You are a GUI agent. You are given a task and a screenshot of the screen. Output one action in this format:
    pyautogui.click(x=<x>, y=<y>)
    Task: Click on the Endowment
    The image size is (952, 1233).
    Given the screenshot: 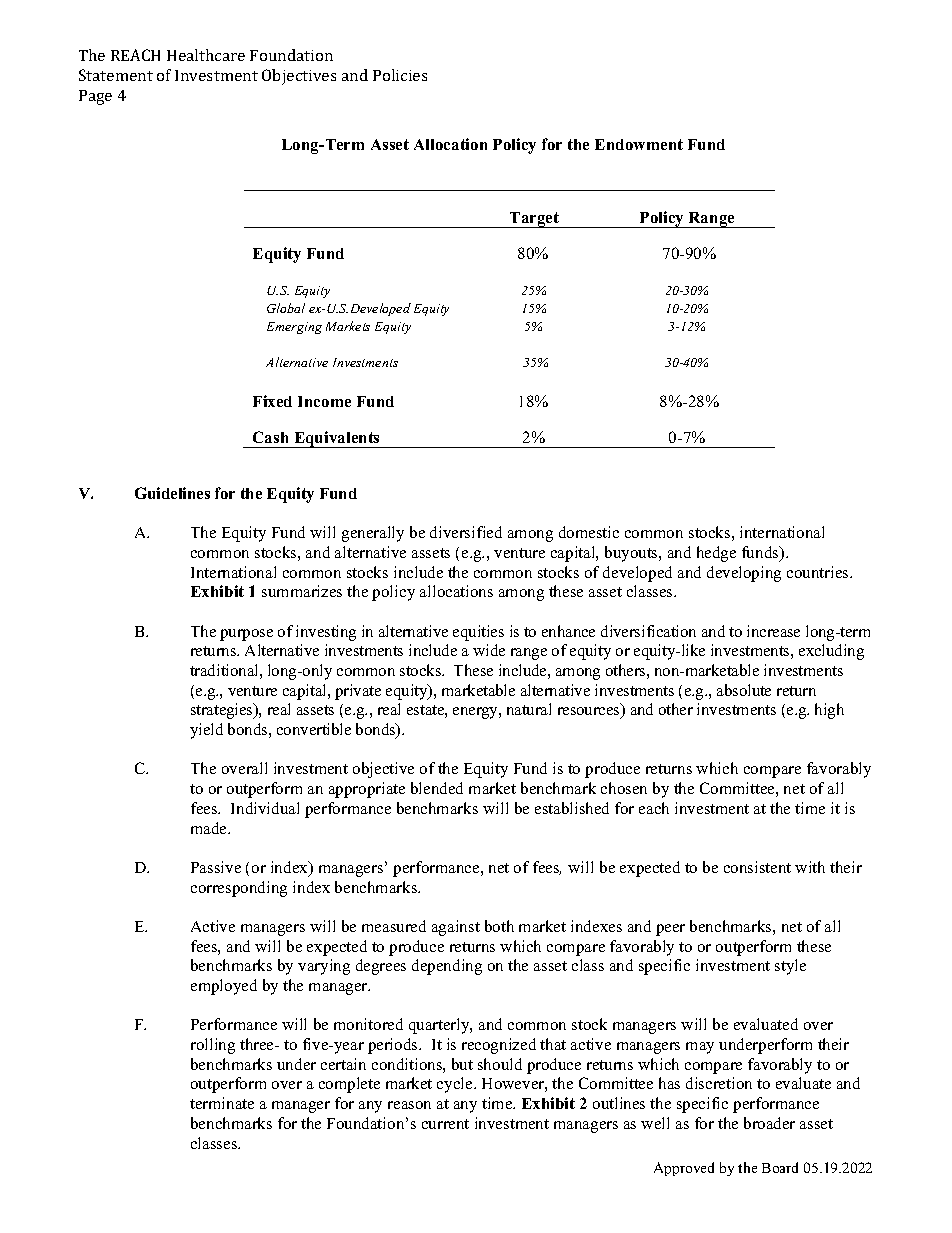 What is the action you would take?
    pyautogui.click(x=639, y=144)
